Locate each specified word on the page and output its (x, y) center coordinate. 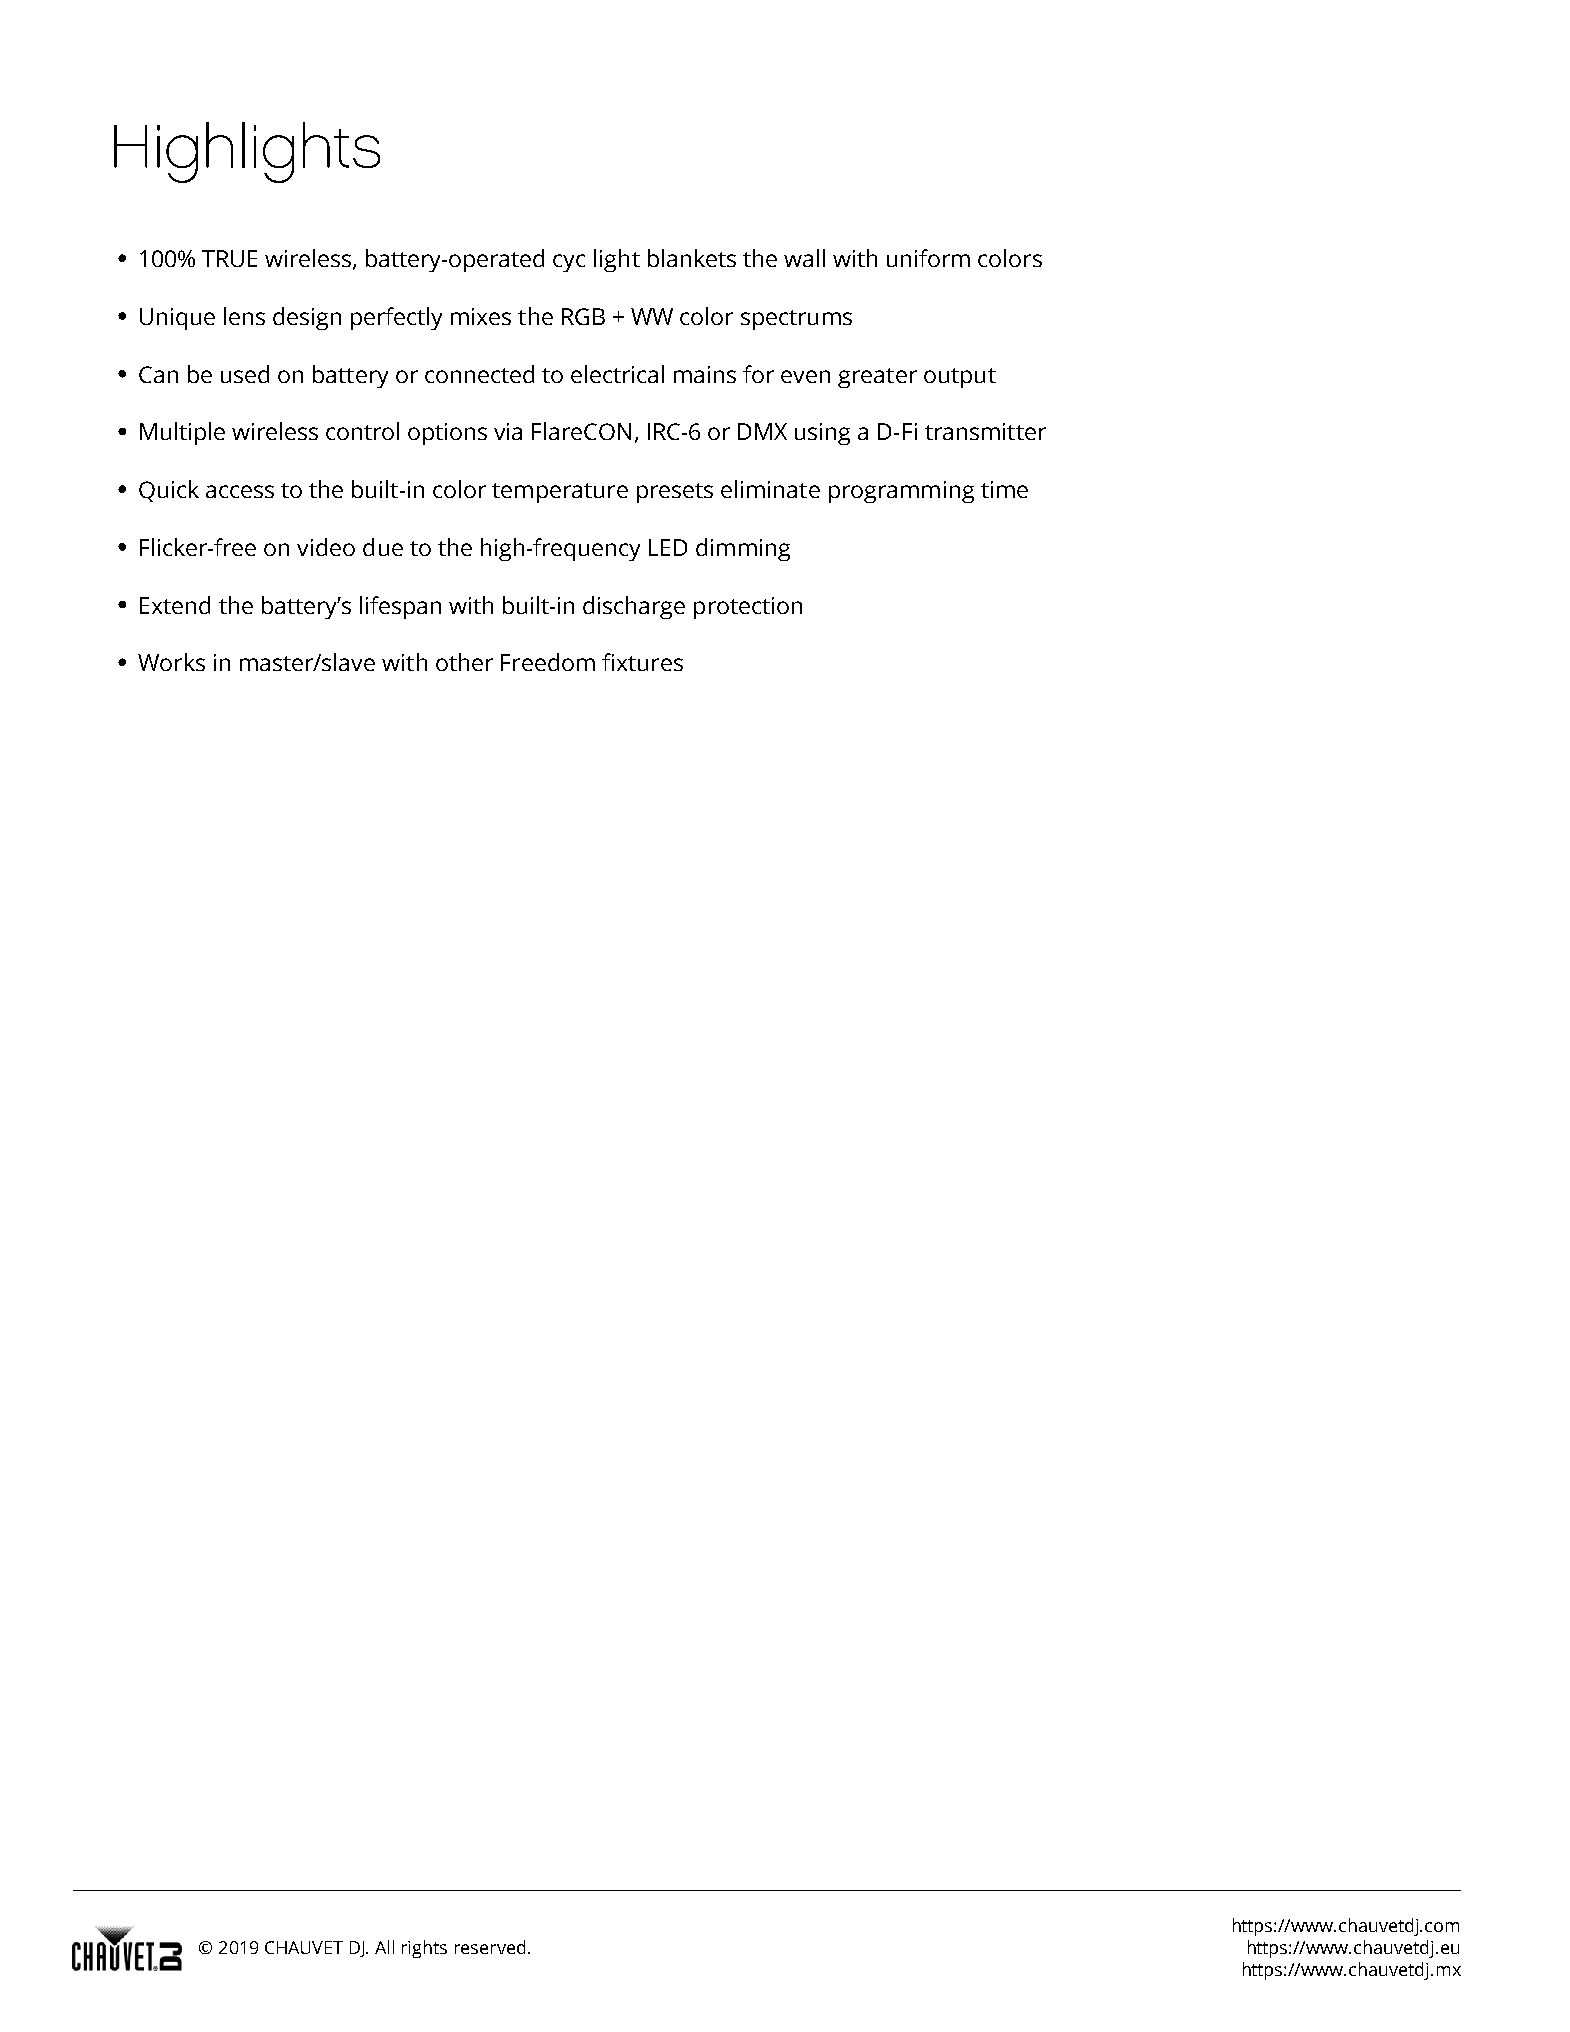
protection (748, 608)
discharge (634, 607)
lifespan (400, 607)
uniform (928, 258)
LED (668, 547)
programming (901, 492)
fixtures (642, 662)
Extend (175, 605)
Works (171, 662)
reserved (490, 1947)
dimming (743, 549)
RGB (583, 316)
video (326, 547)
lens (244, 316)
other (464, 662)
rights (424, 1949)
